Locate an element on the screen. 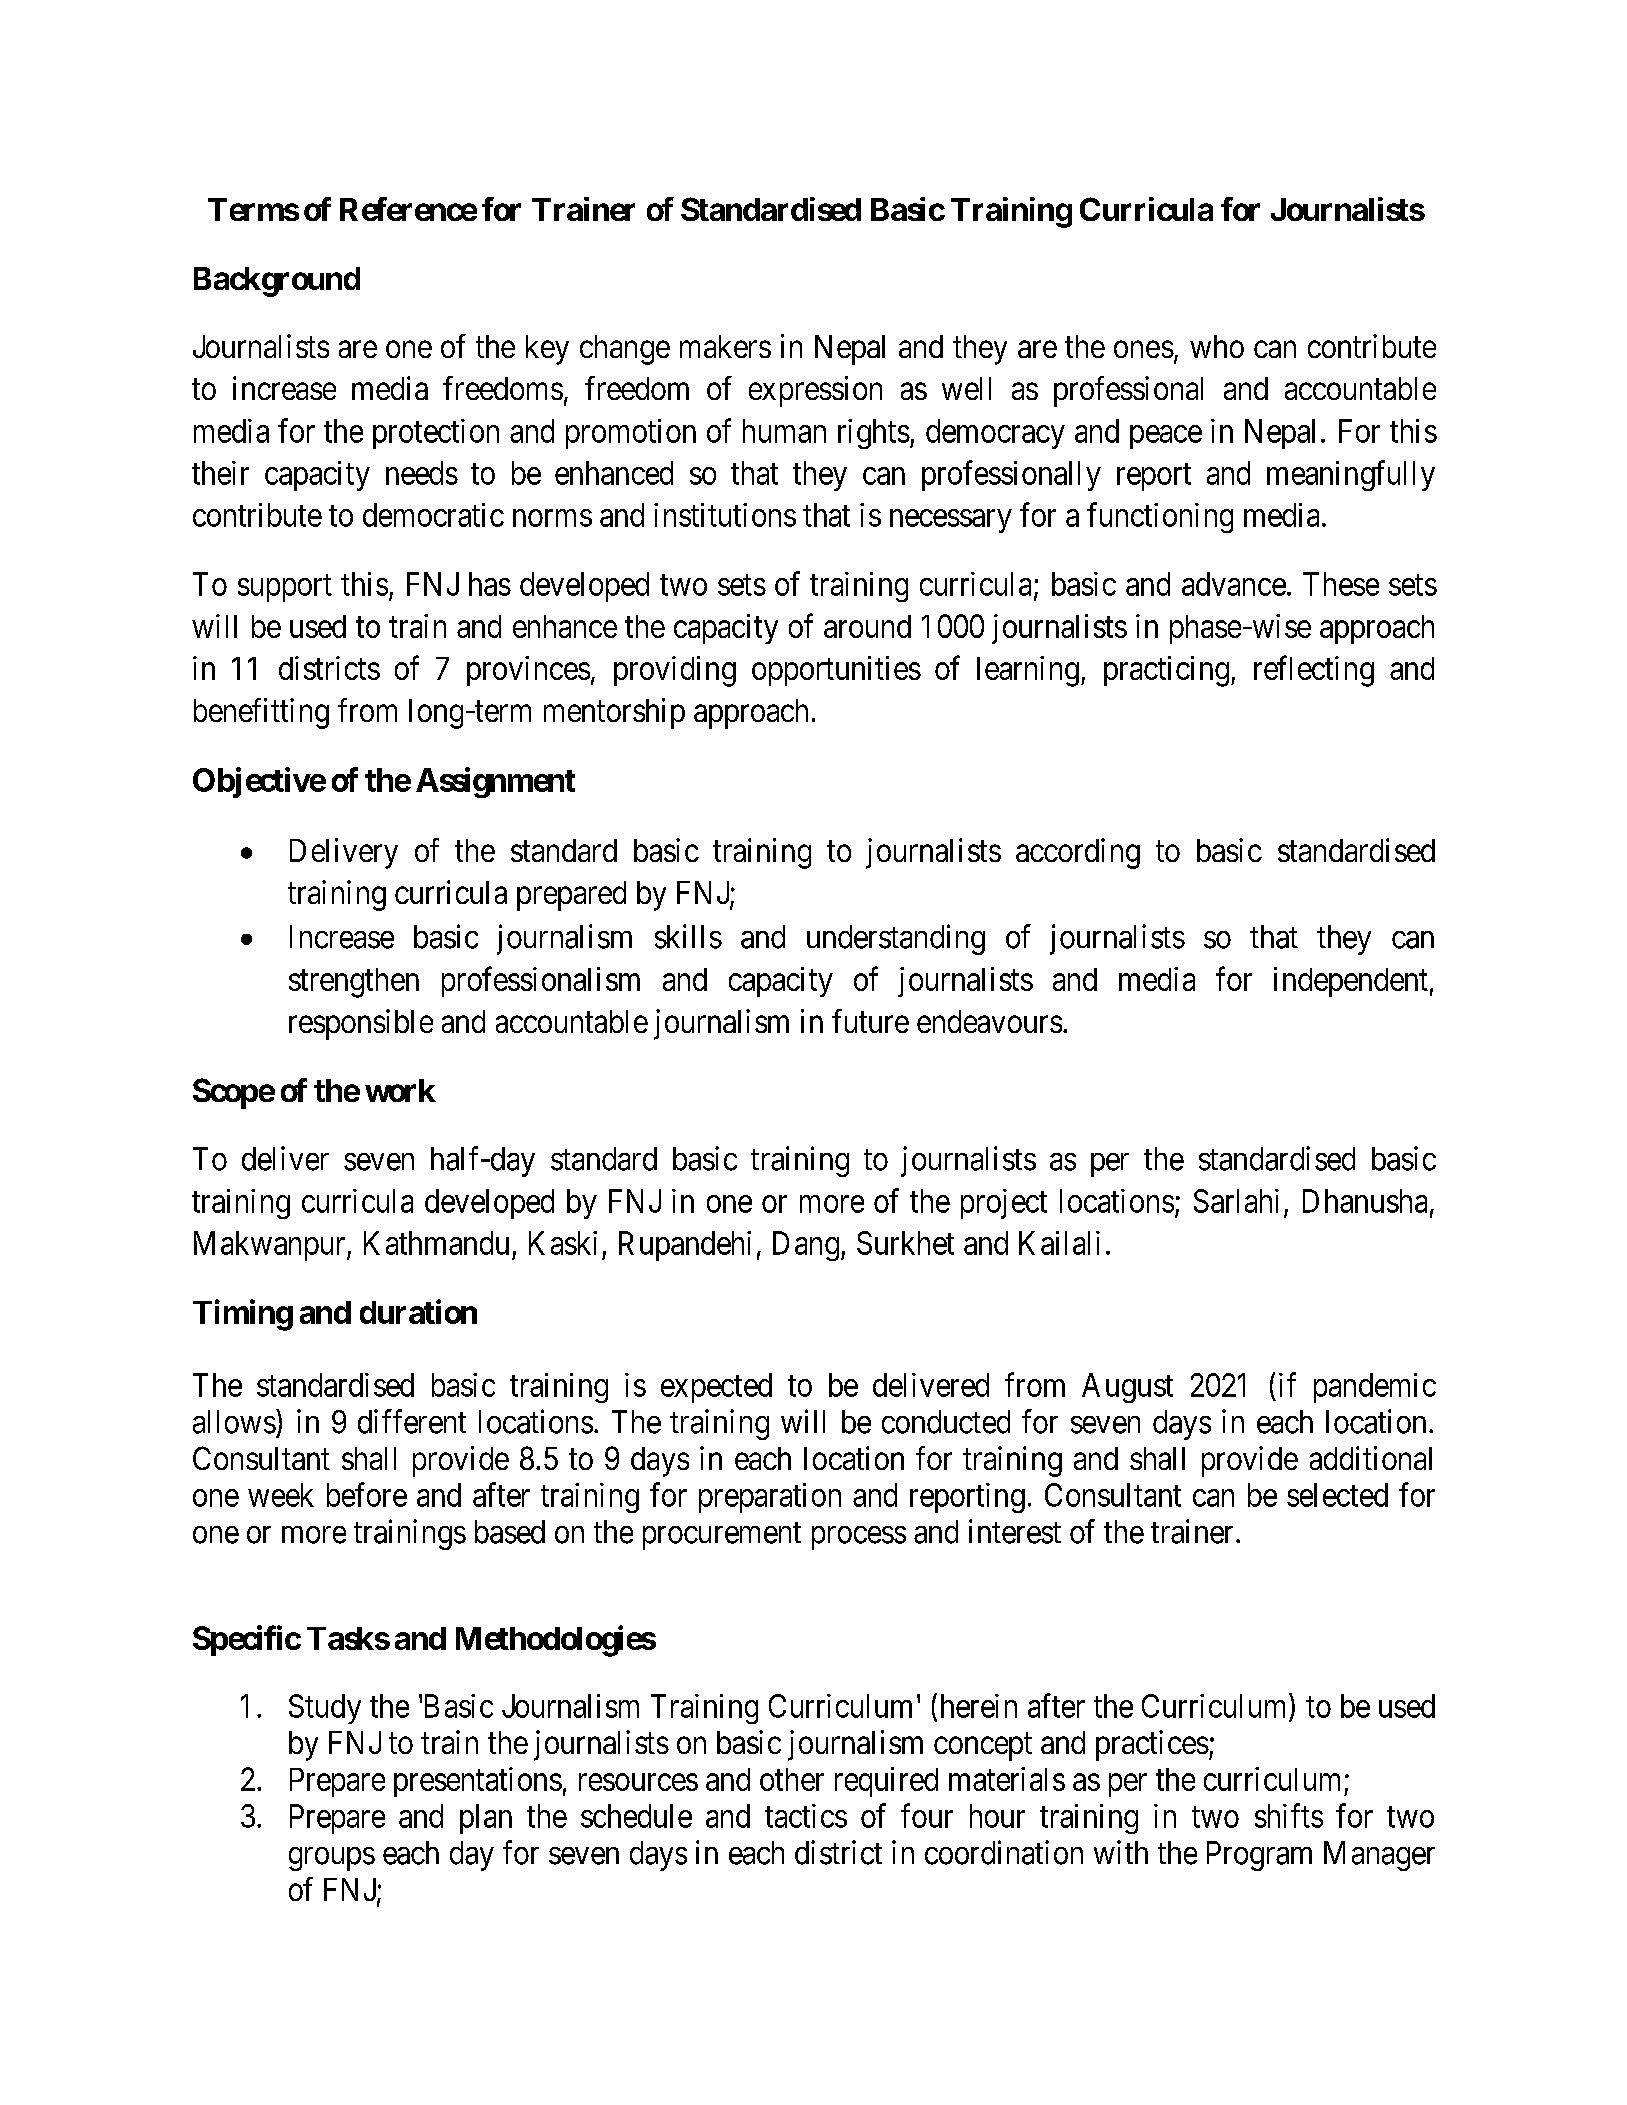 Image resolution: width=1627 pixels, height=2105 pixels. Dang is located at coordinates (806, 1246).
